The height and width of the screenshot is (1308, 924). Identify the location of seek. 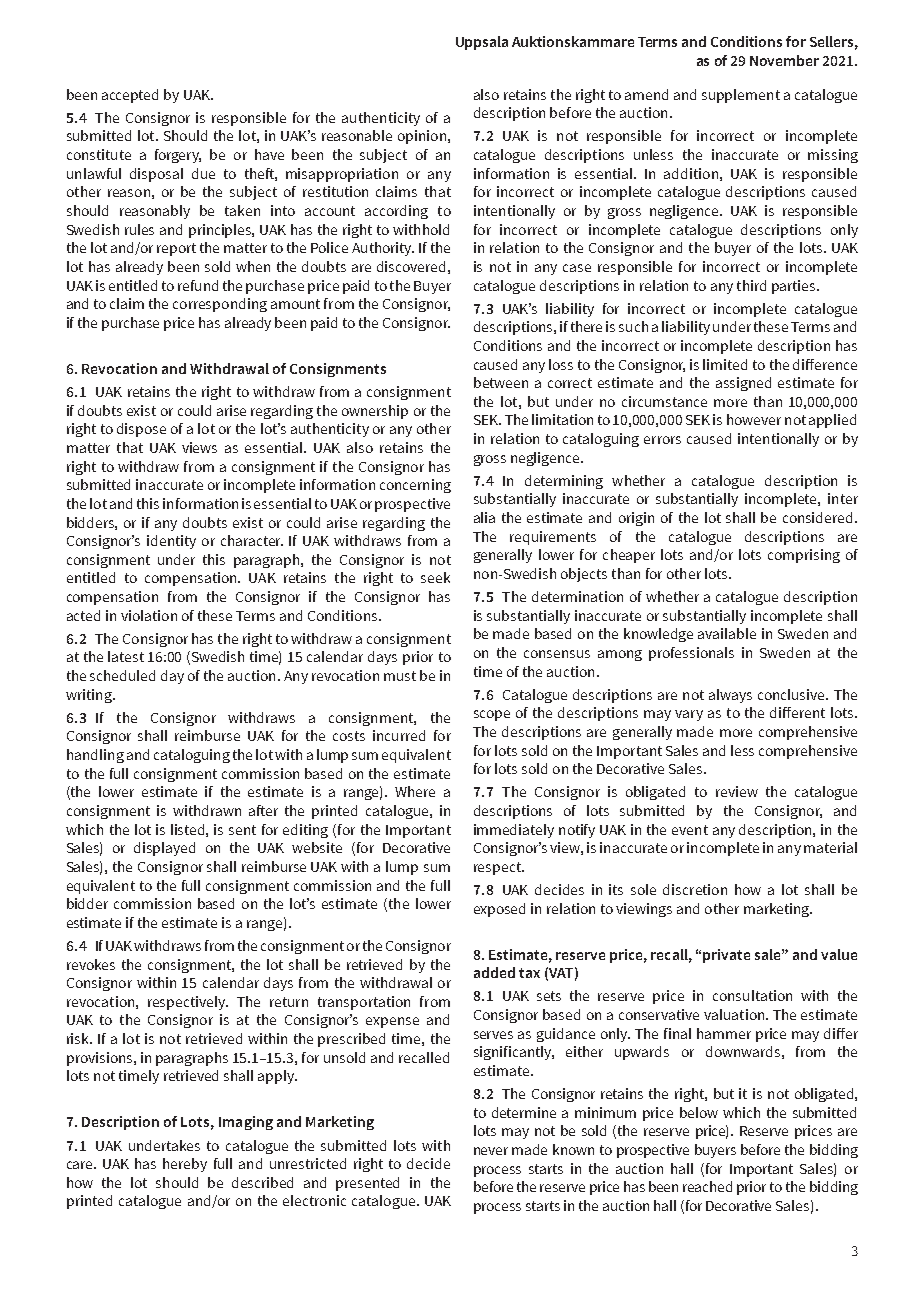
(435, 577).
